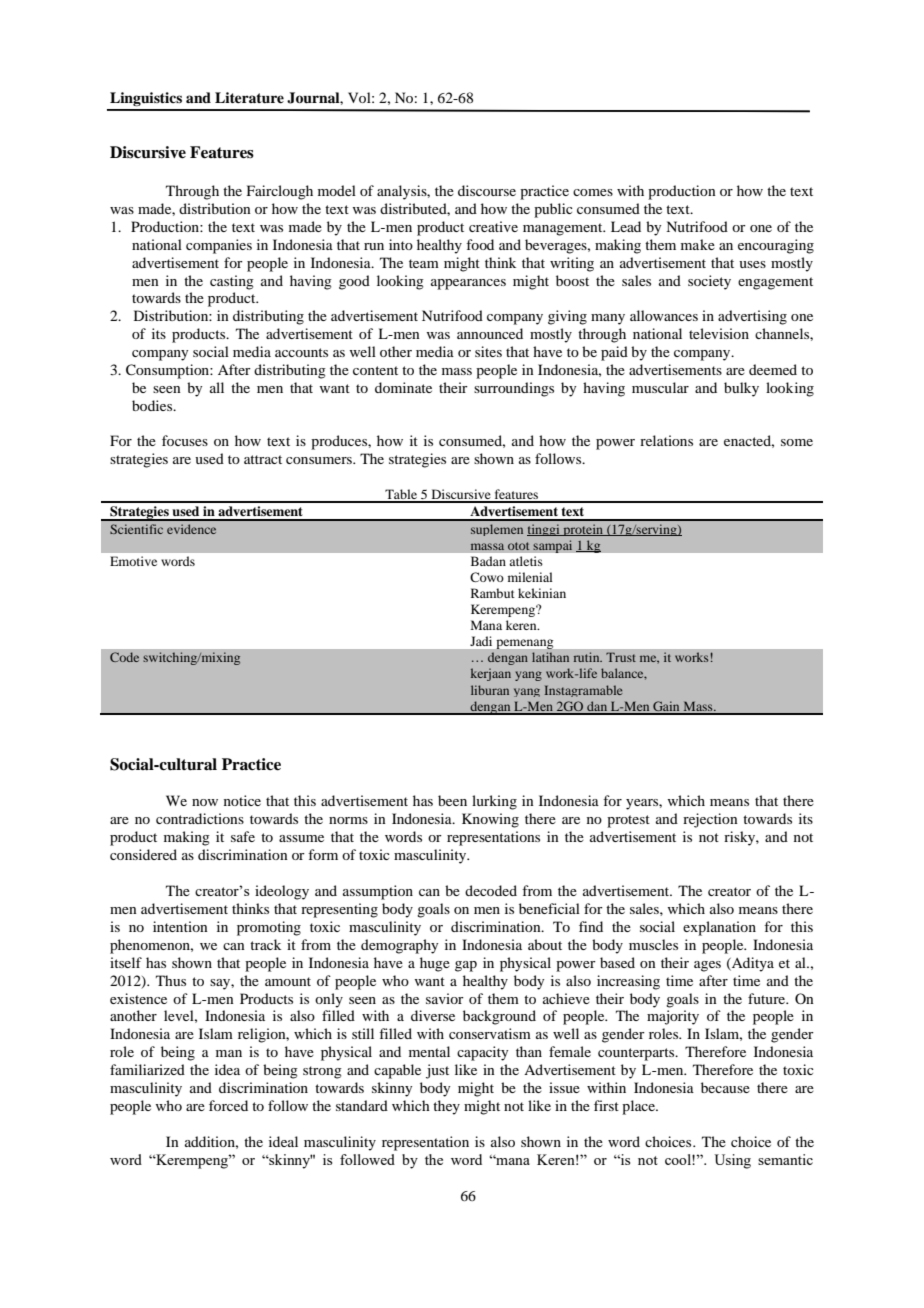 Image resolution: width=924 pixels, height=1308 pixels. What do you see at coordinates (514, 389) in the screenshot?
I see `surroundings` at bounding box center [514, 389].
